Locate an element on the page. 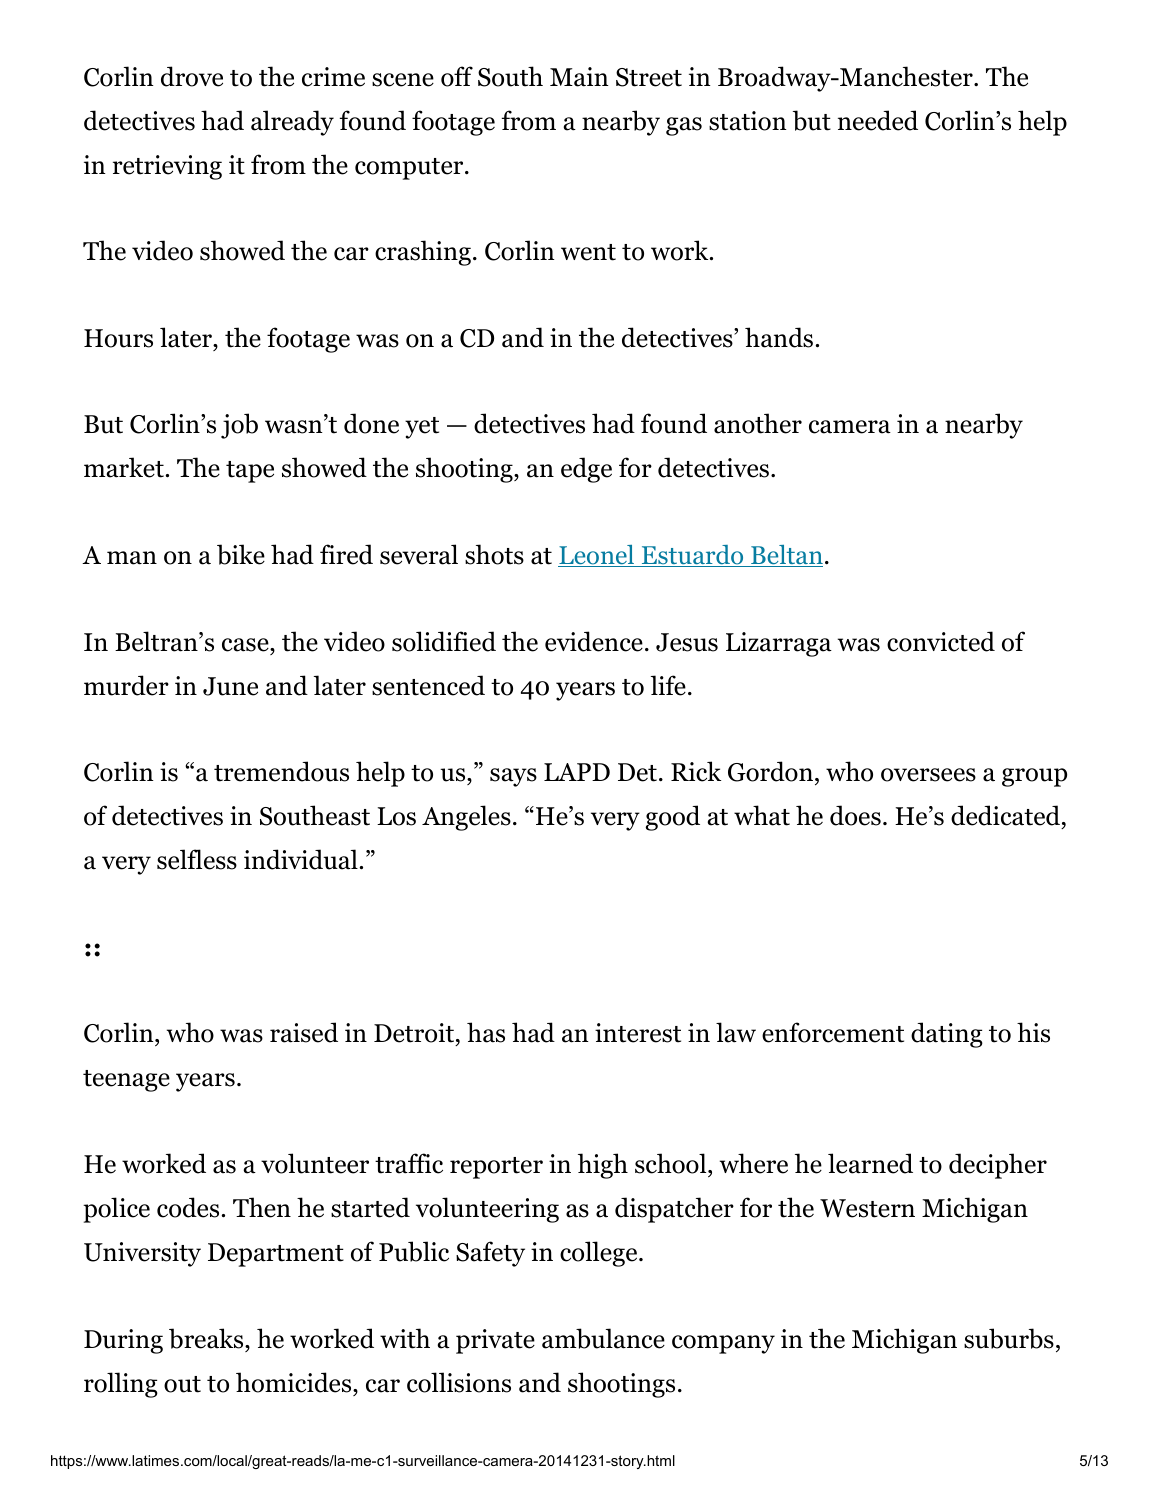  dating is located at coordinates (947, 1035).
